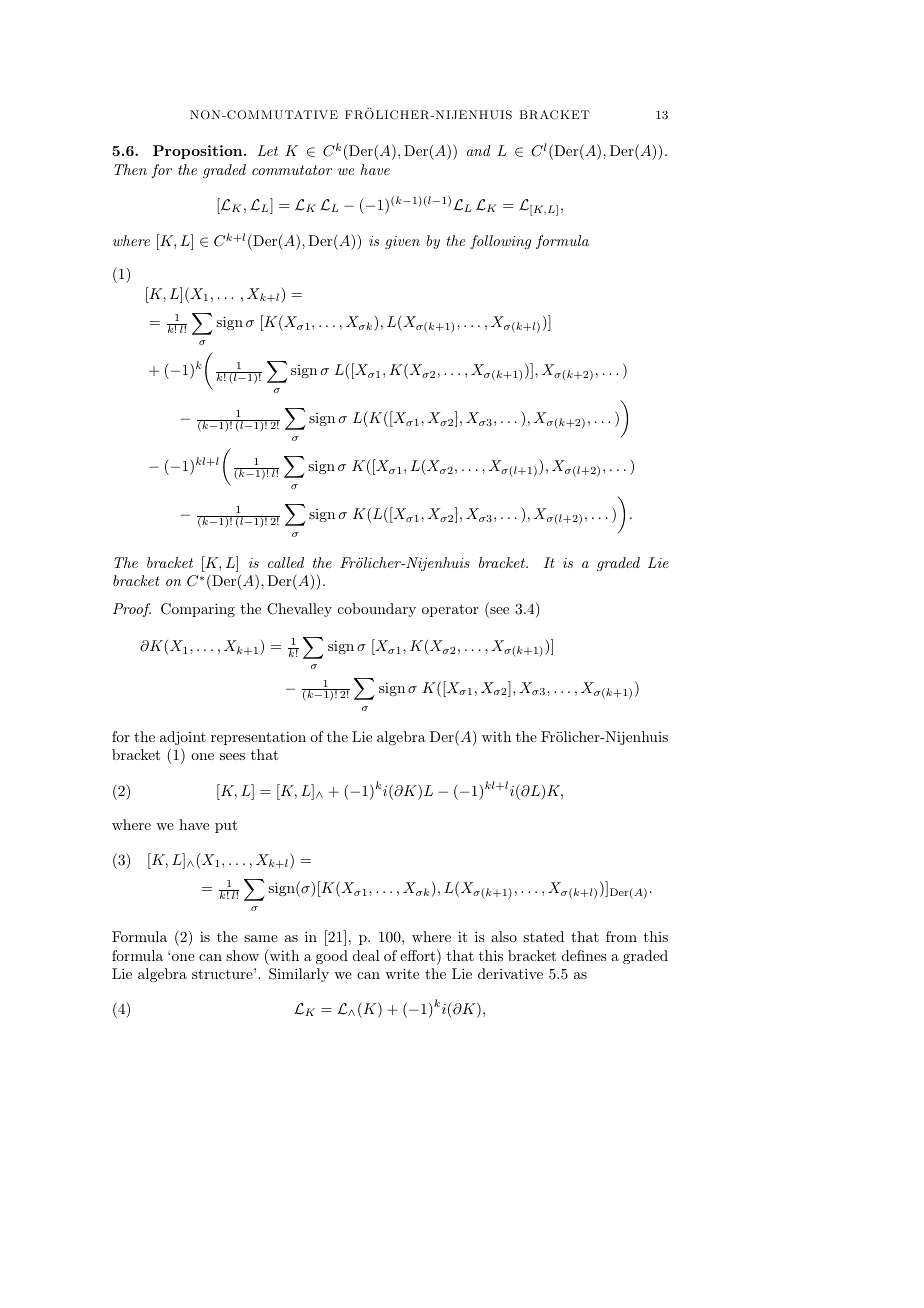  I want to click on and, so click(479, 150).
